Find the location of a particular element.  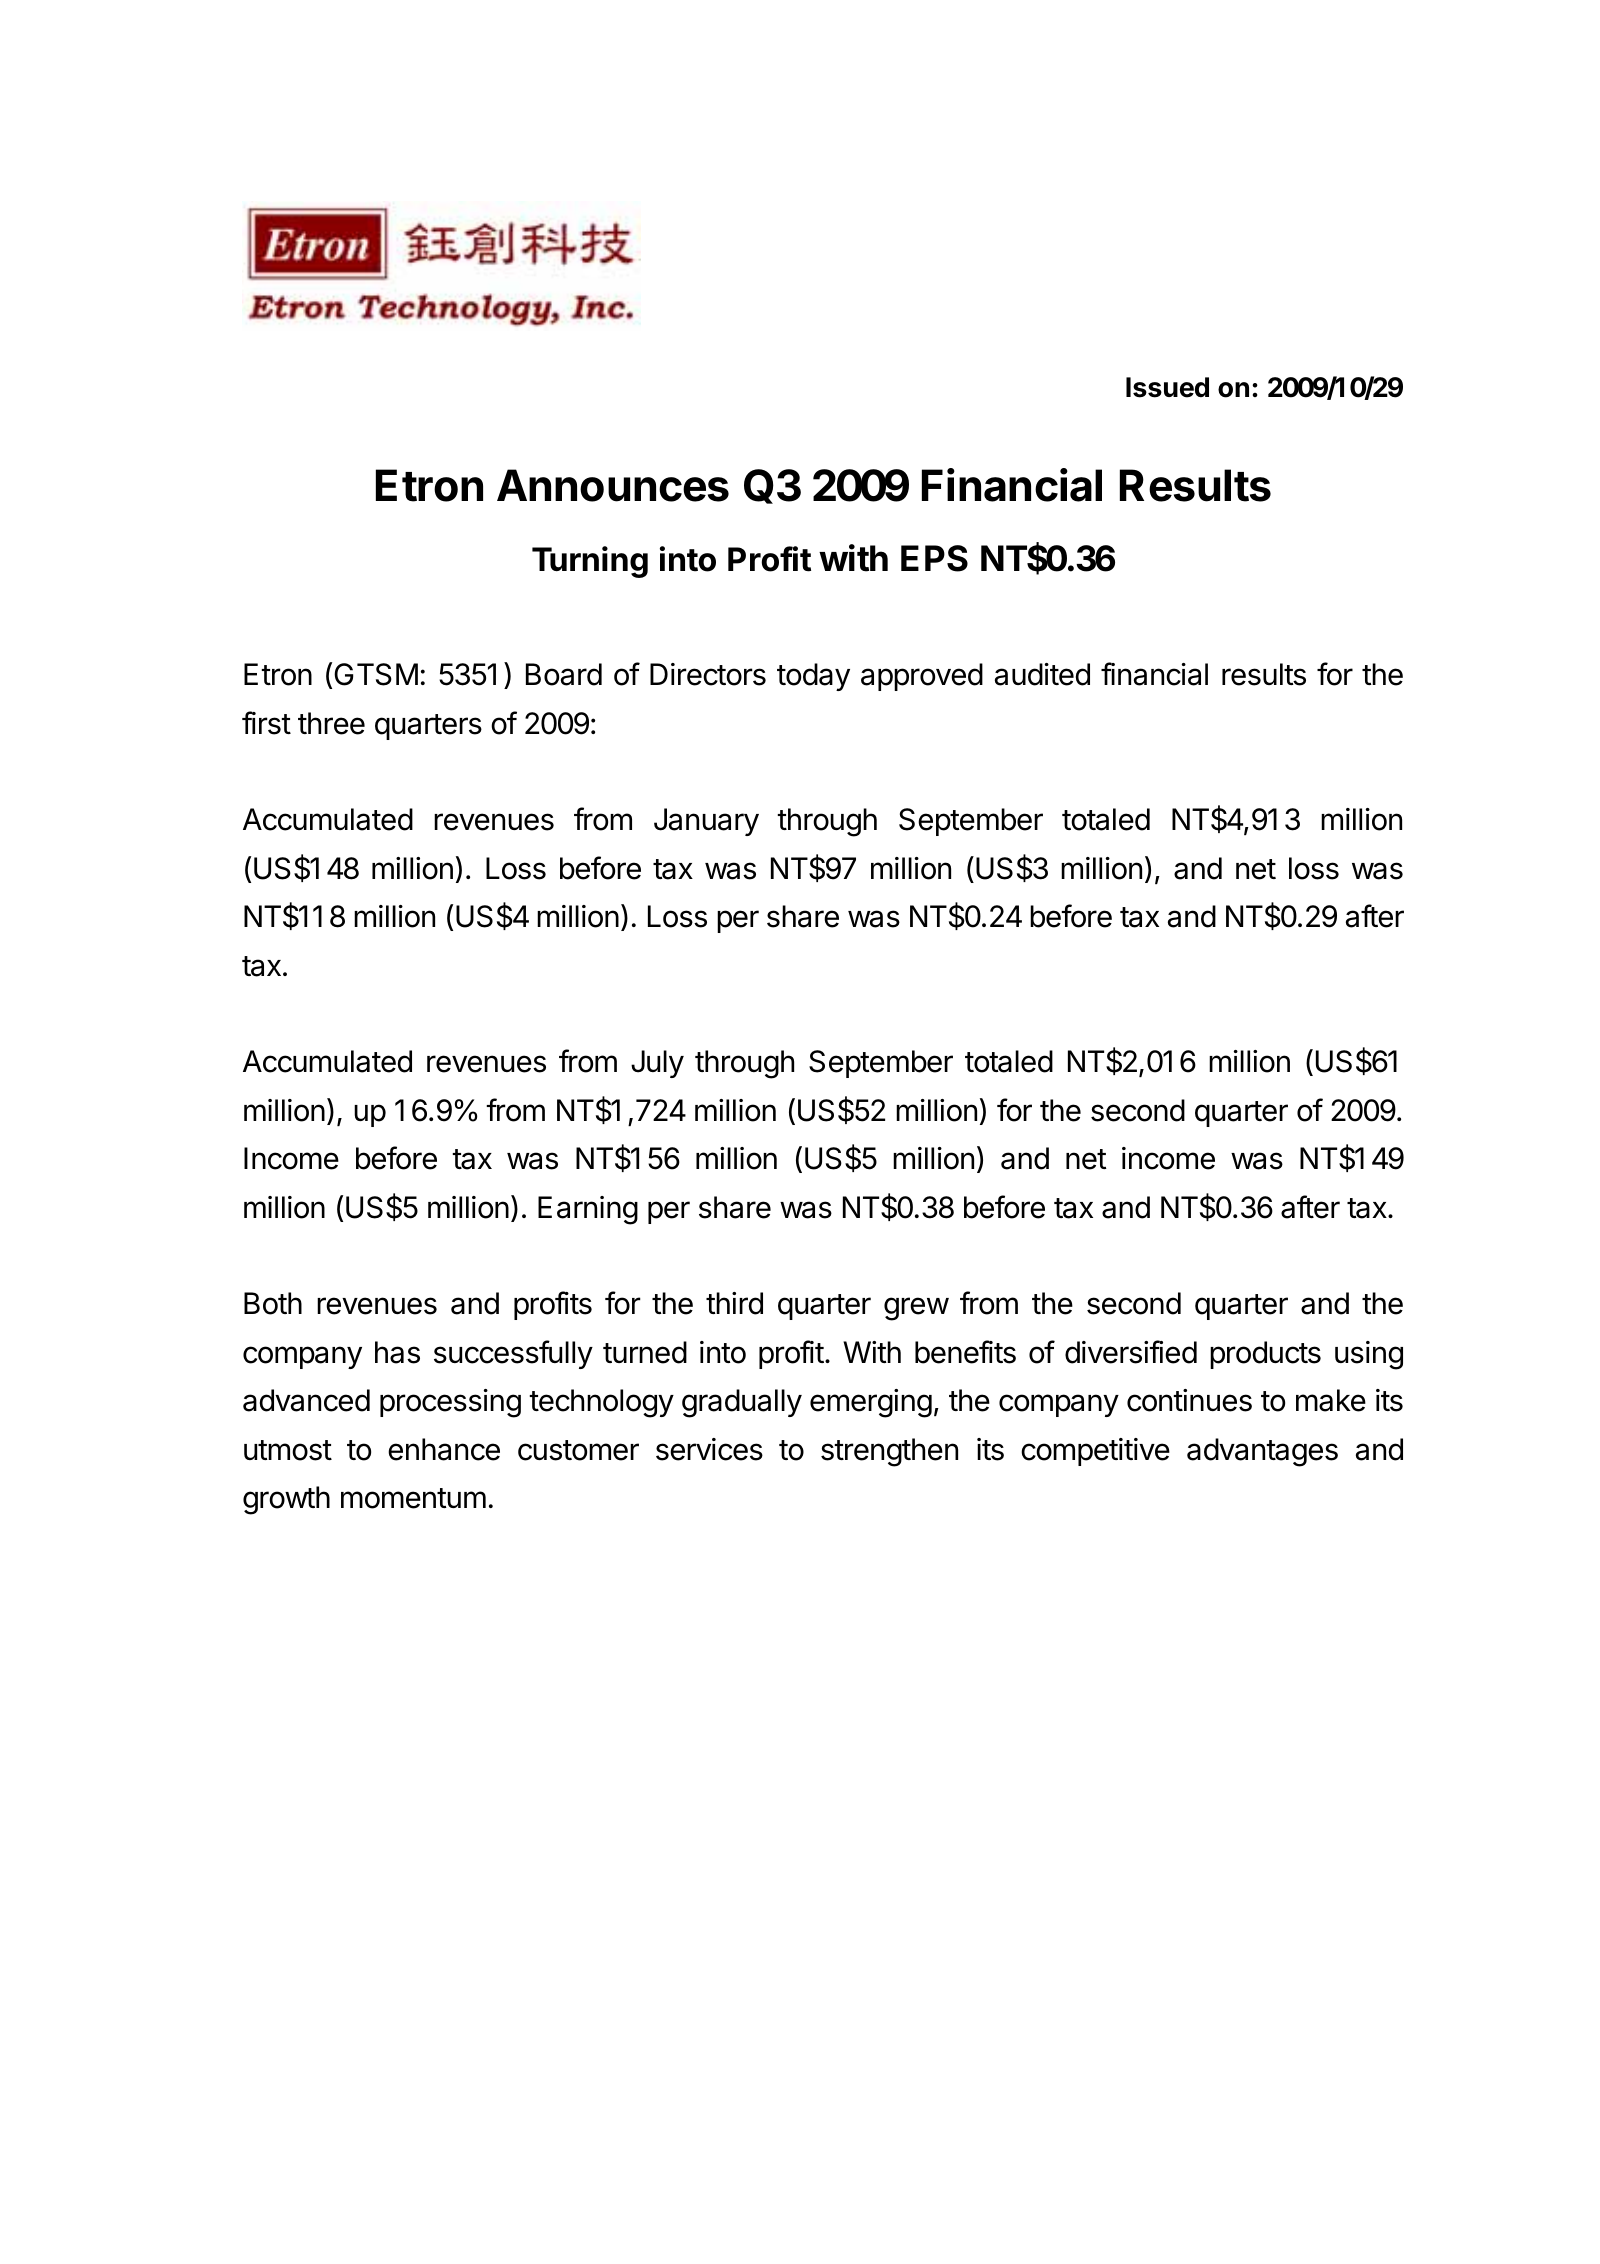

strengthen is located at coordinates (889, 1452).
